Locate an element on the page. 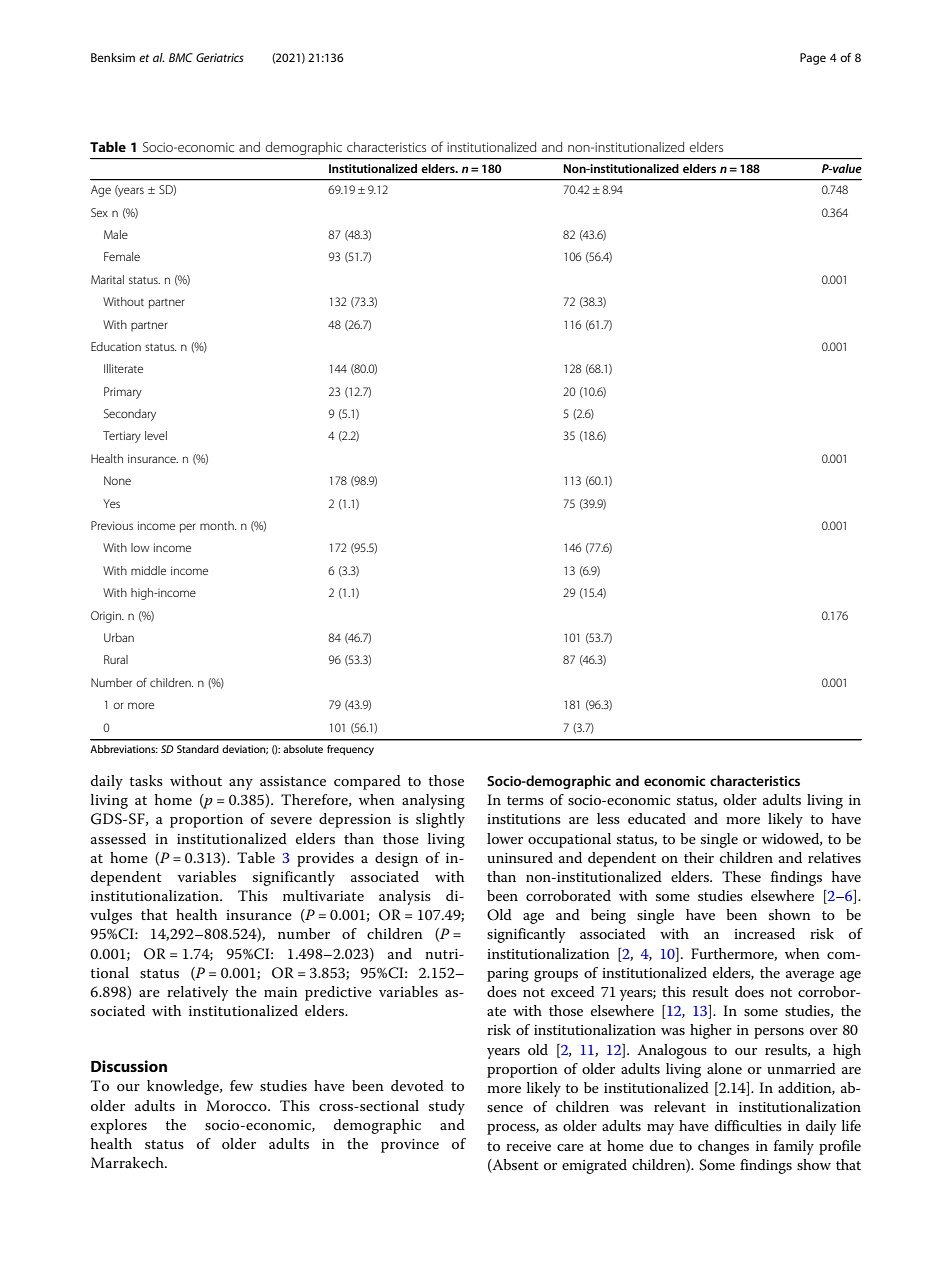  Geriatrics is located at coordinates (220, 57).
